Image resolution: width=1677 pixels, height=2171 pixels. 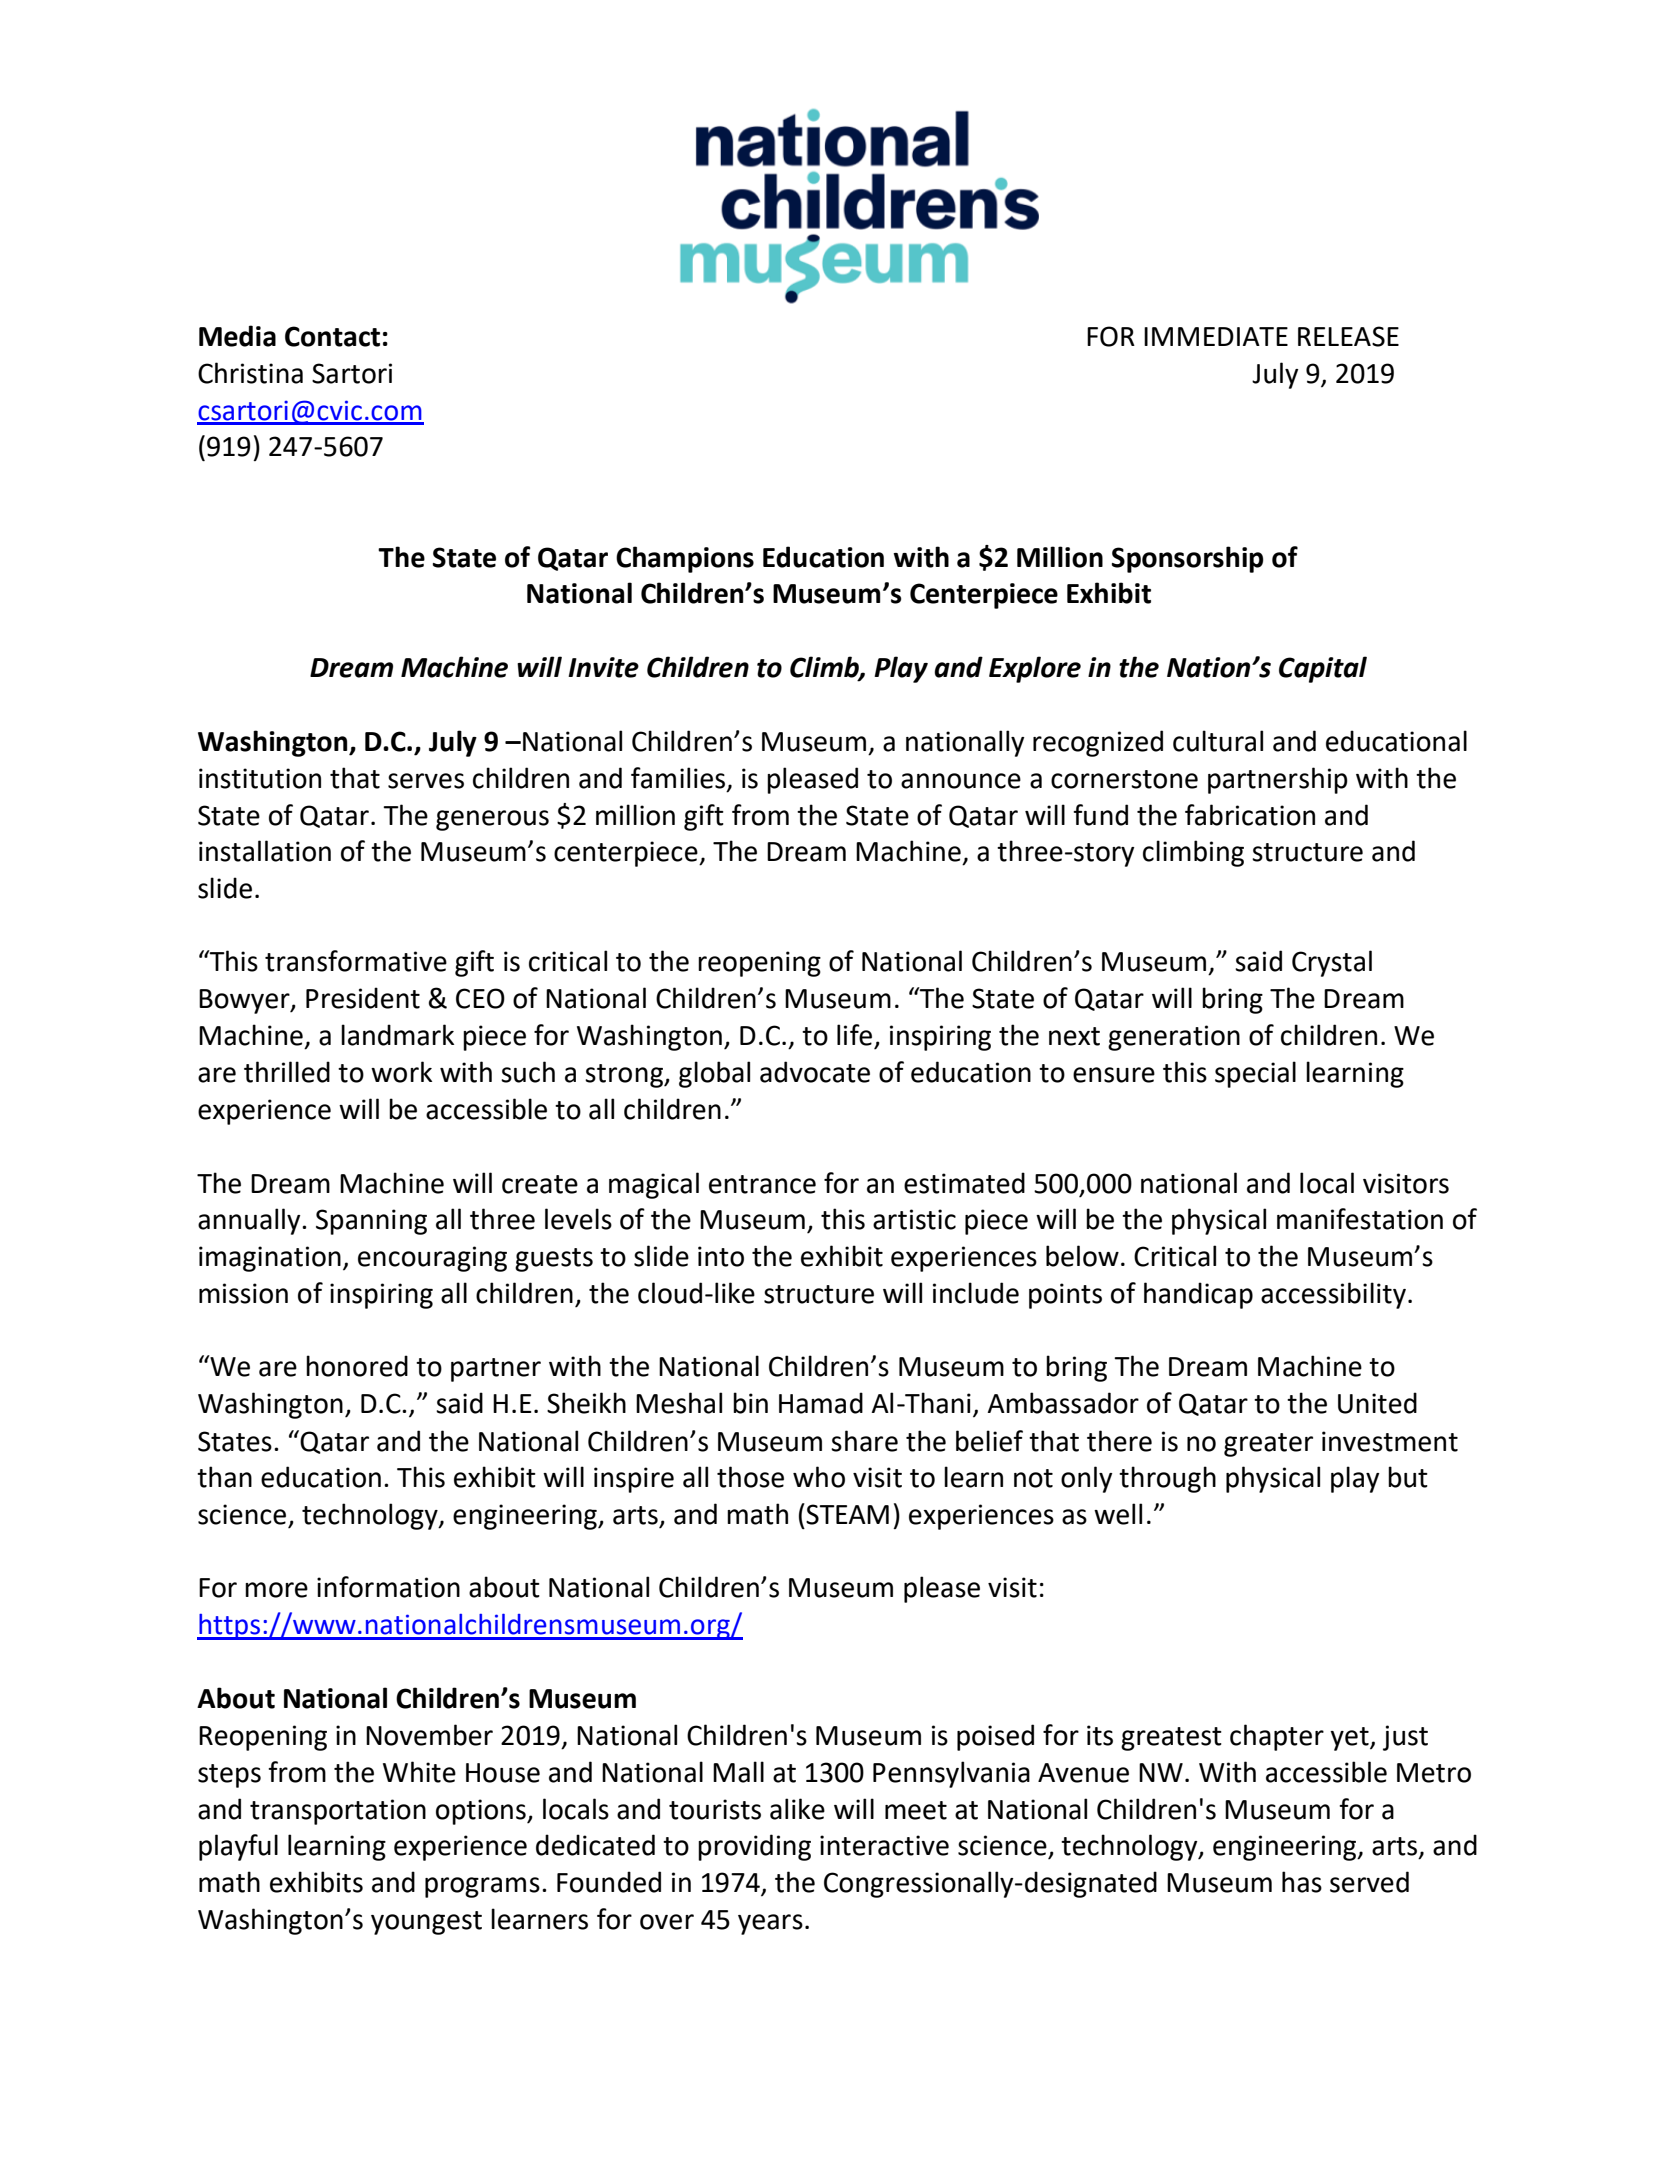 What do you see at coordinates (1255, 1074) in the image?
I see `special` at bounding box center [1255, 1074].
